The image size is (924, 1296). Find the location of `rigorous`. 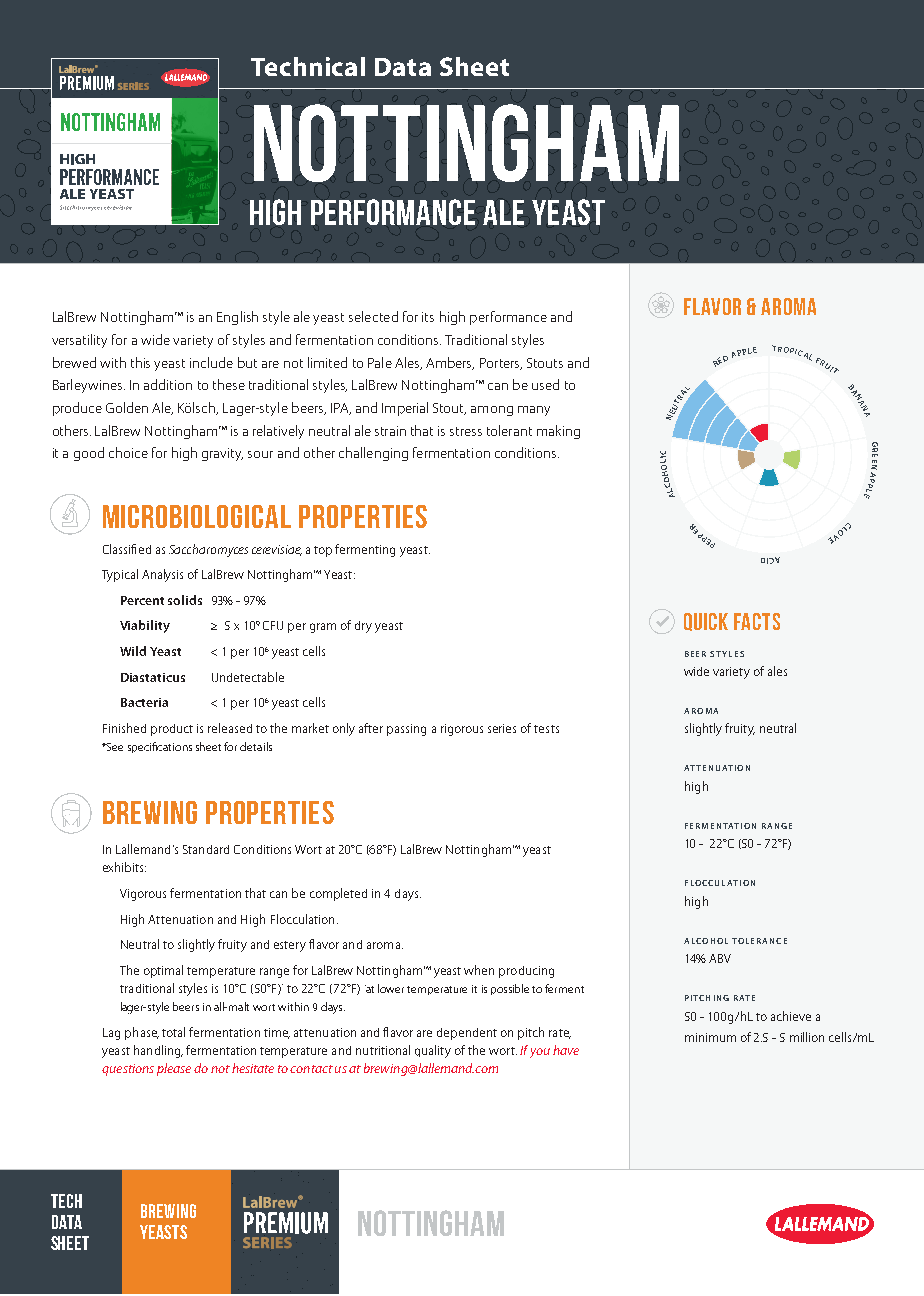

rigorous is located at coordinates (462, 730).
